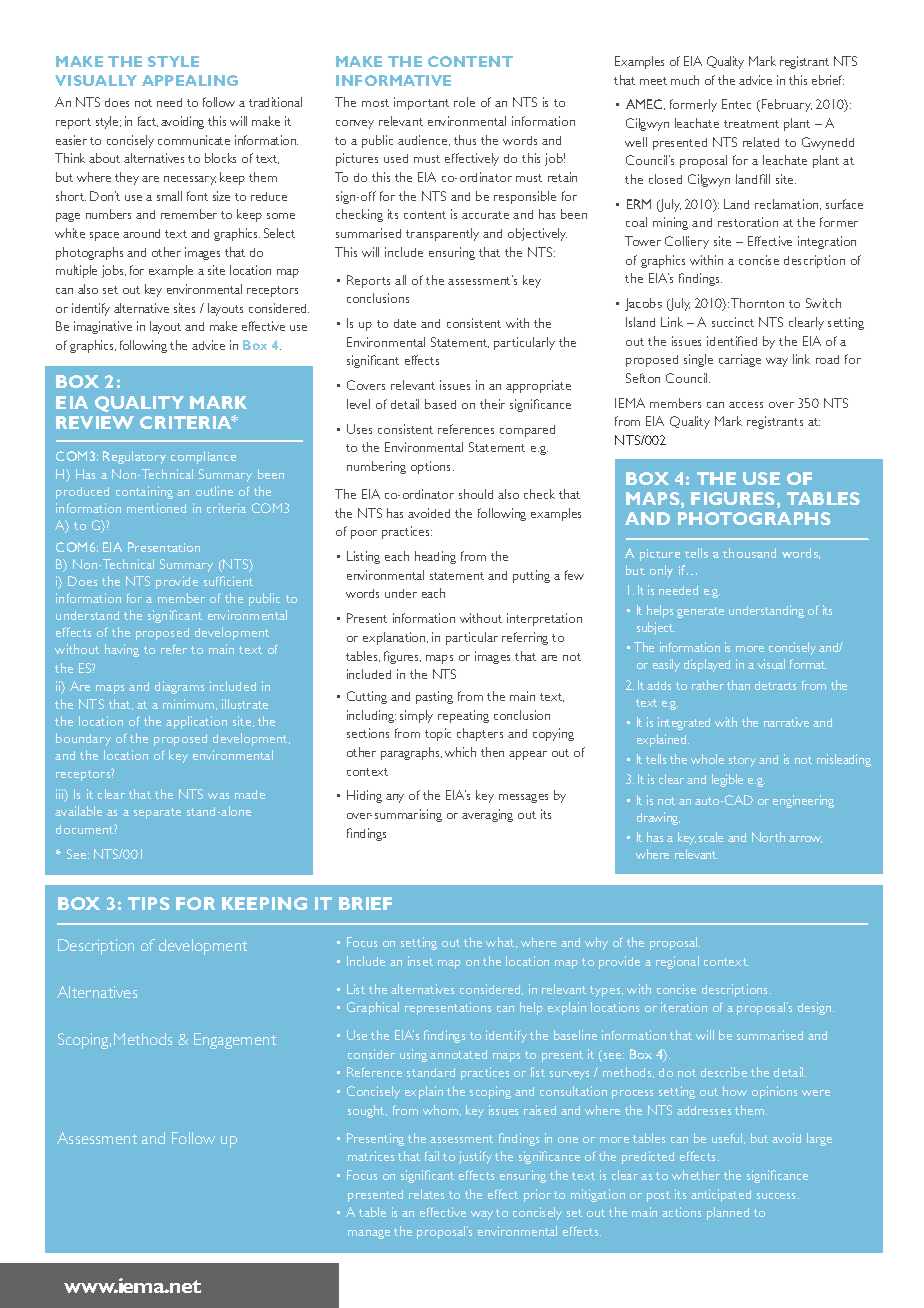  I want to click on fact, so click(148, 121).
